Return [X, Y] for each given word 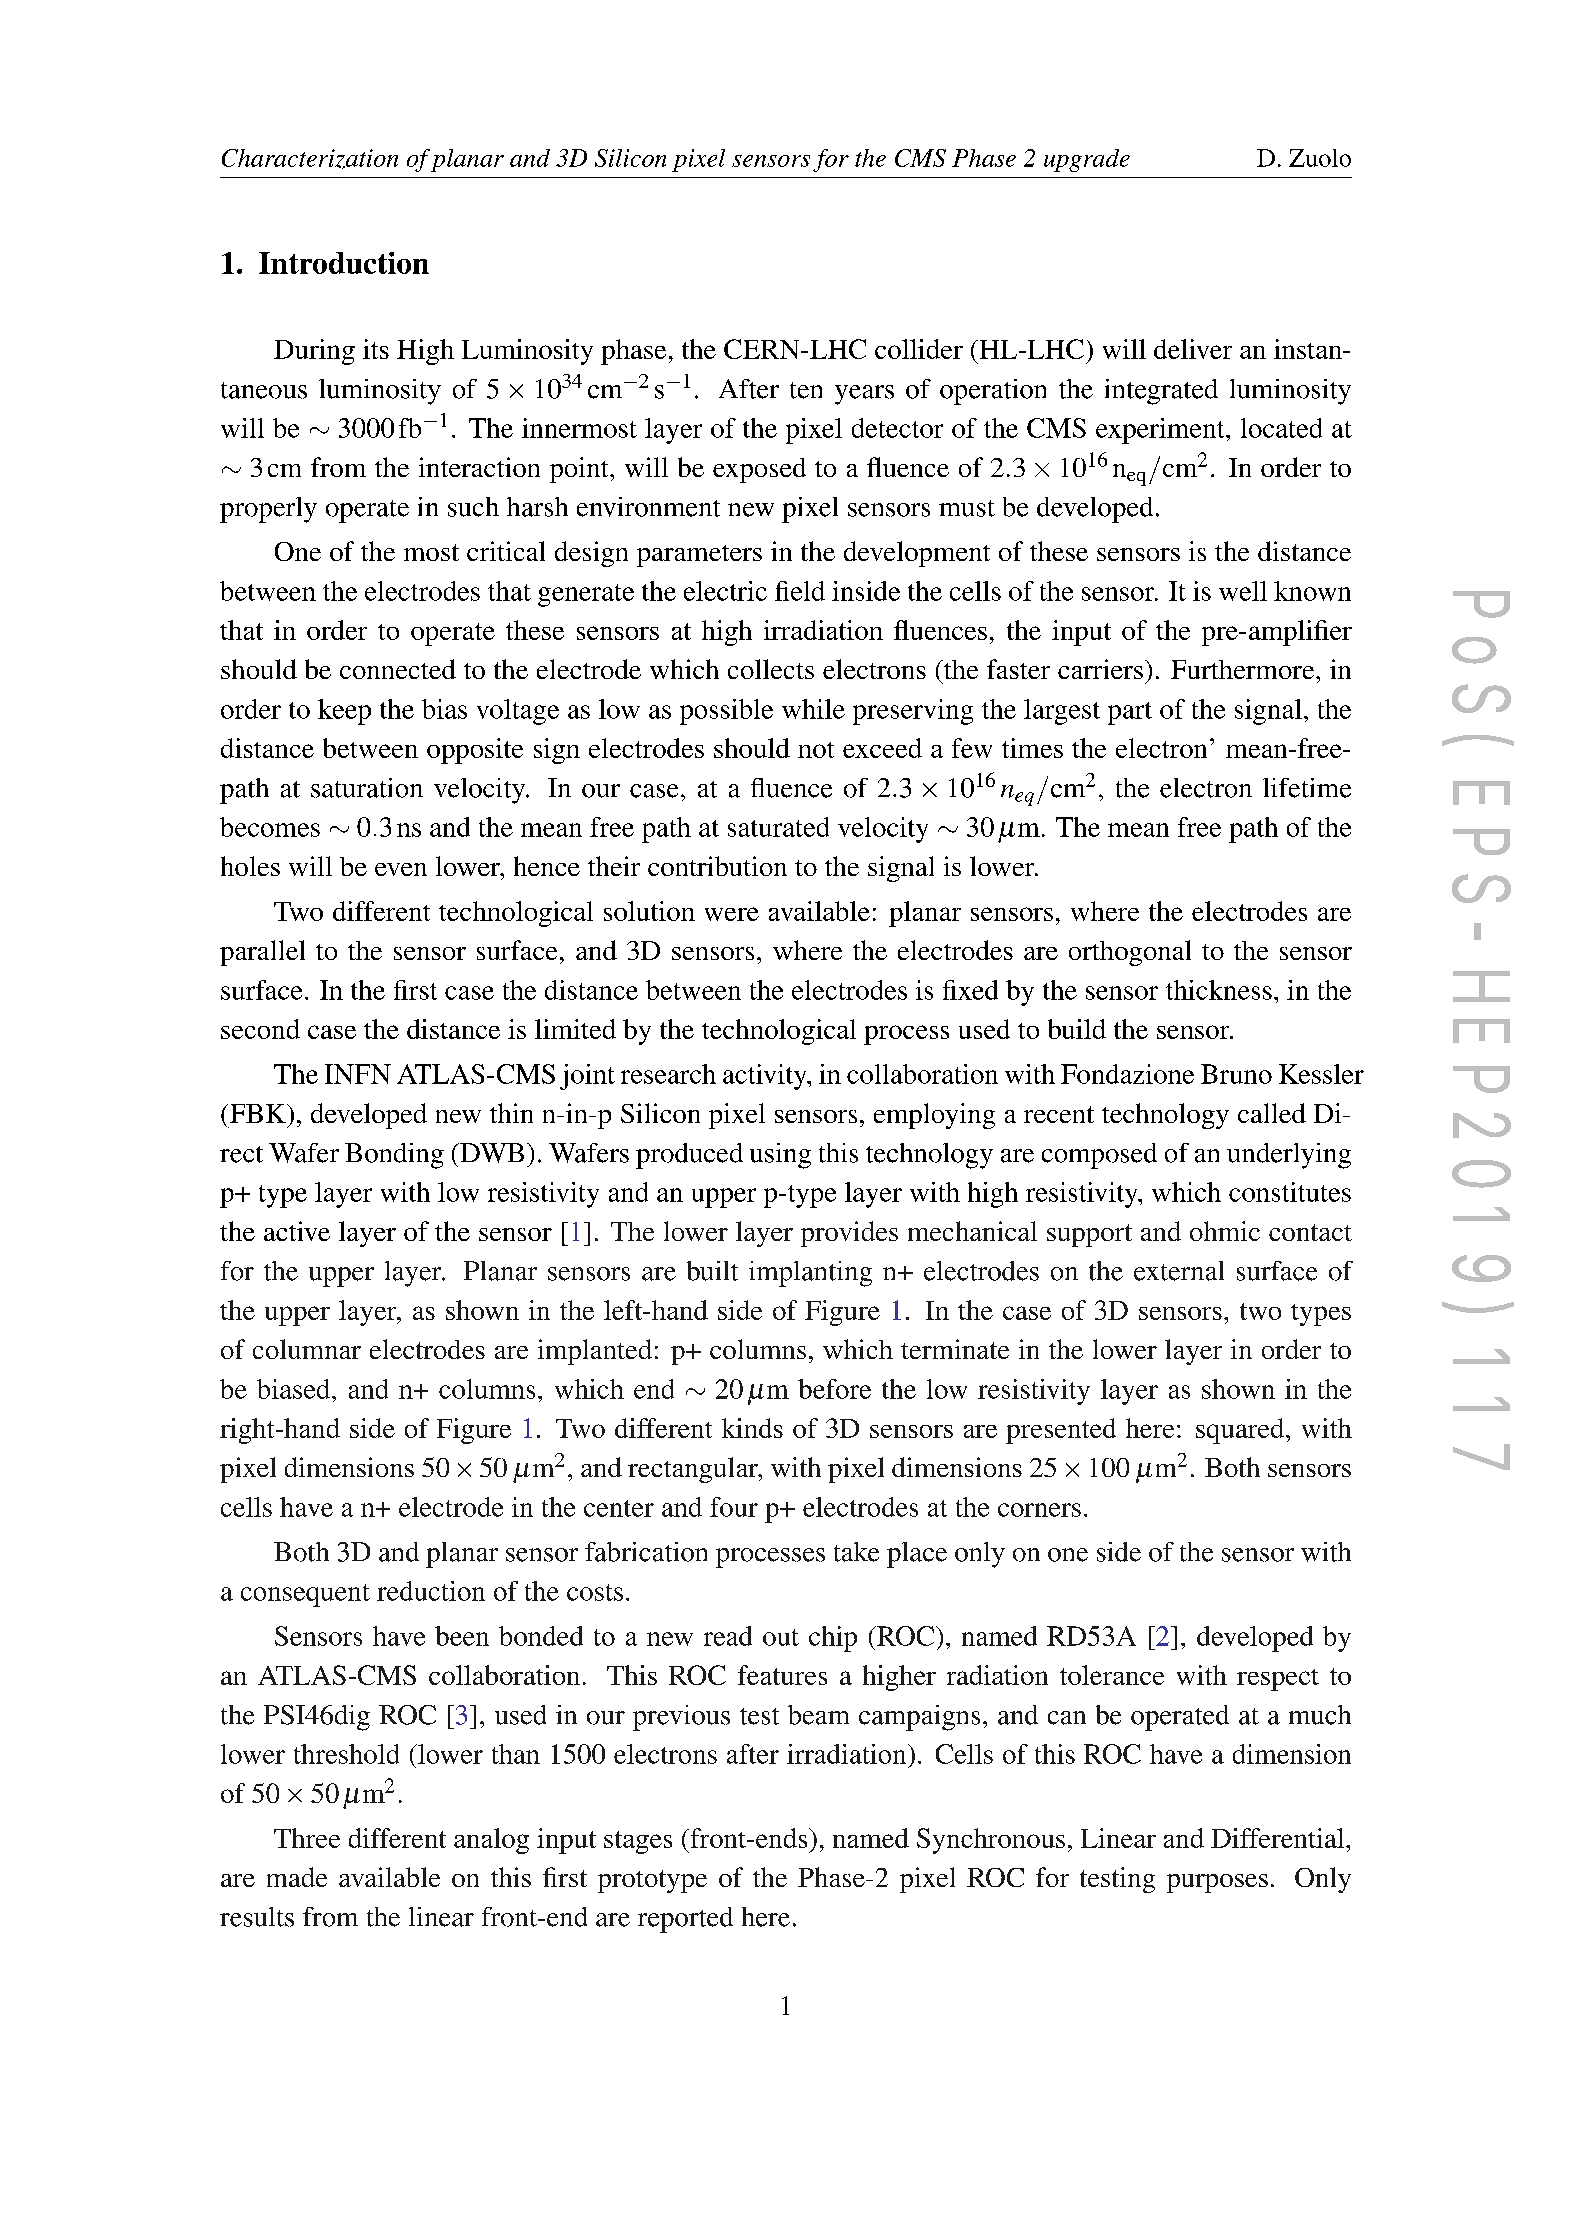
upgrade [1087, 160]
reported [685, 1920]
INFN [358, 1074]
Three [307, 1838]
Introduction [344, 263]
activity [766, 1077]
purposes [1217, 1883]
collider [919, 349]
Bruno [1236, 1074]
